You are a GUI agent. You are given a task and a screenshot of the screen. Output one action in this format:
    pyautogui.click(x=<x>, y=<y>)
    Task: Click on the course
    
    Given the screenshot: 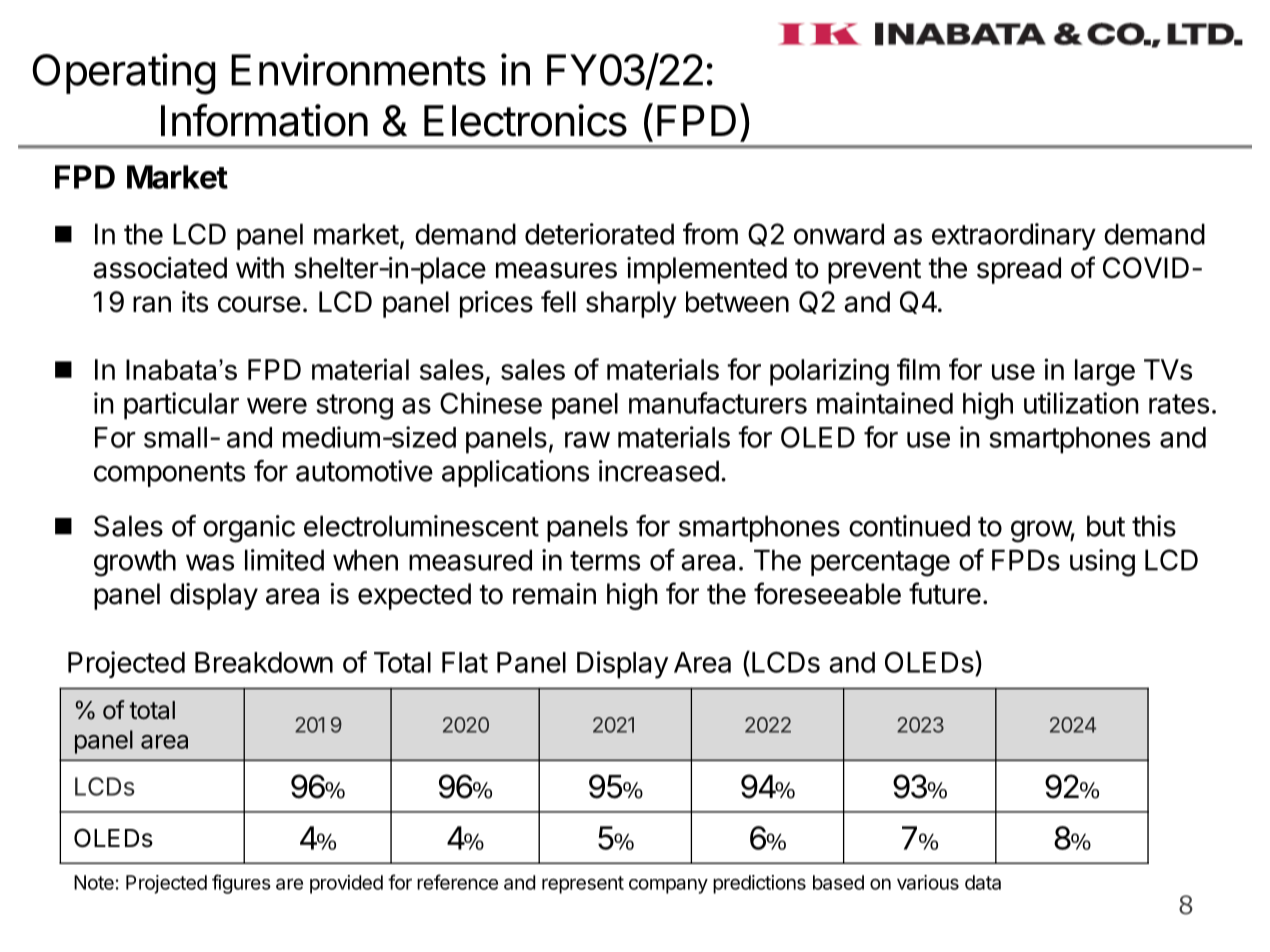 What is the action you would take?
    pyautogui.click(x=259, y=304)
